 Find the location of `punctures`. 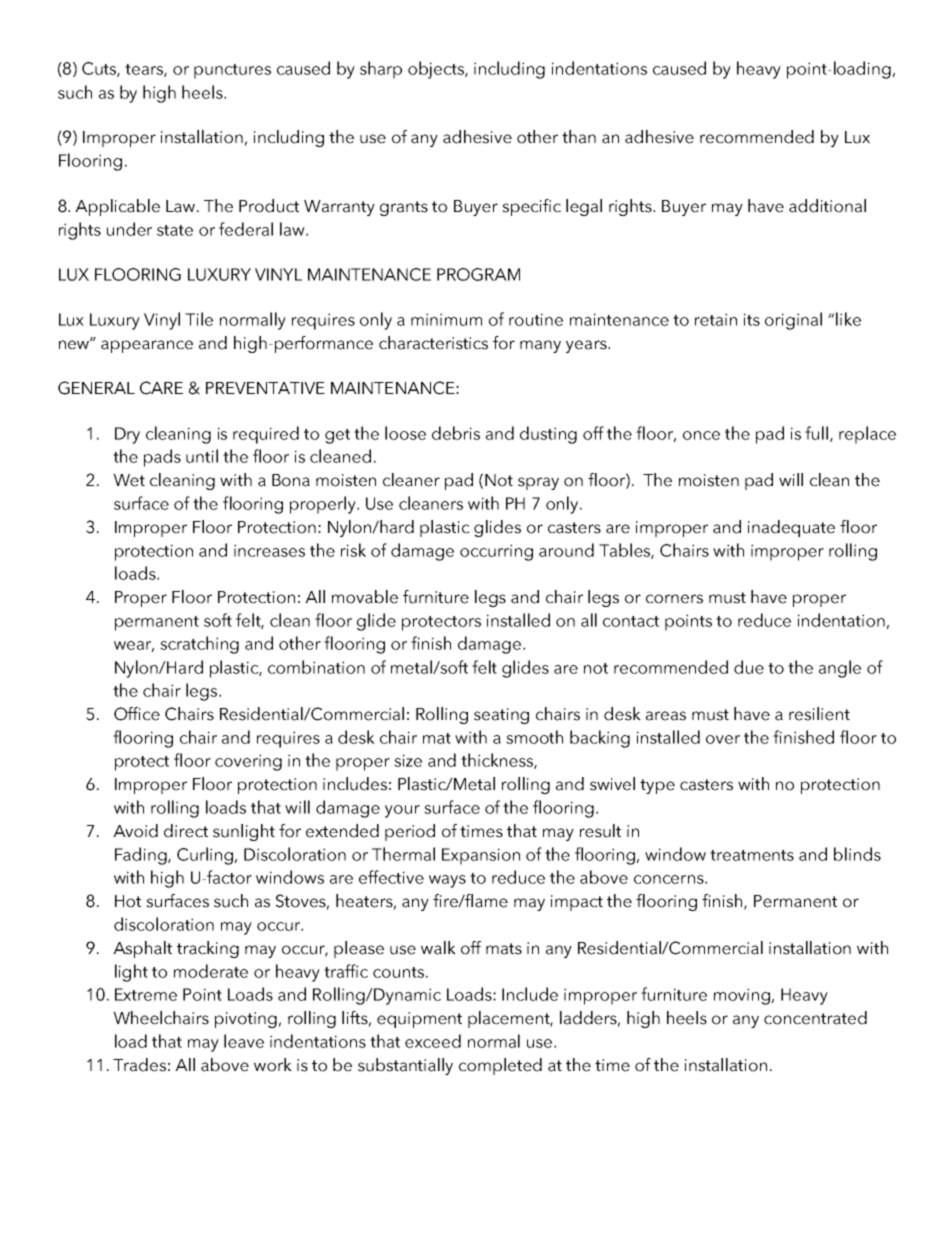

punctures is located at coordinates (232, 71).
